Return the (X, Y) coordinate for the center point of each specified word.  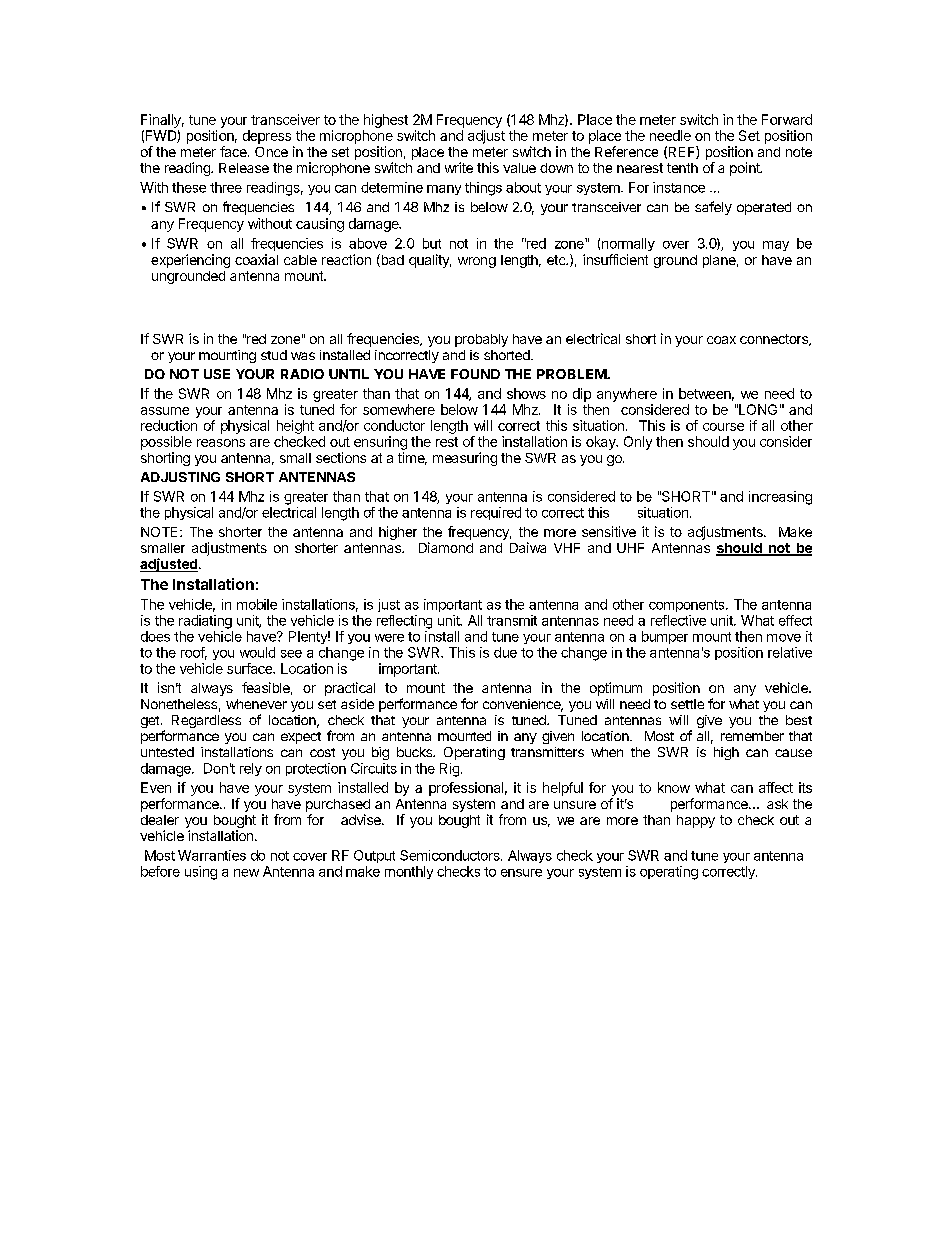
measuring (465, 459)
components (688, 606)
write (459, 167)
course (723, 427)
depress (267, 137)
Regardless (206, 721)
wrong (477, 262)
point (746, 169)
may (776, 246)
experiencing (190, 261)
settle (687, 704)
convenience (523, 705)
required (496, 513)
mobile (257, 604)
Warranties (212, 855)
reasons (221, 443)
